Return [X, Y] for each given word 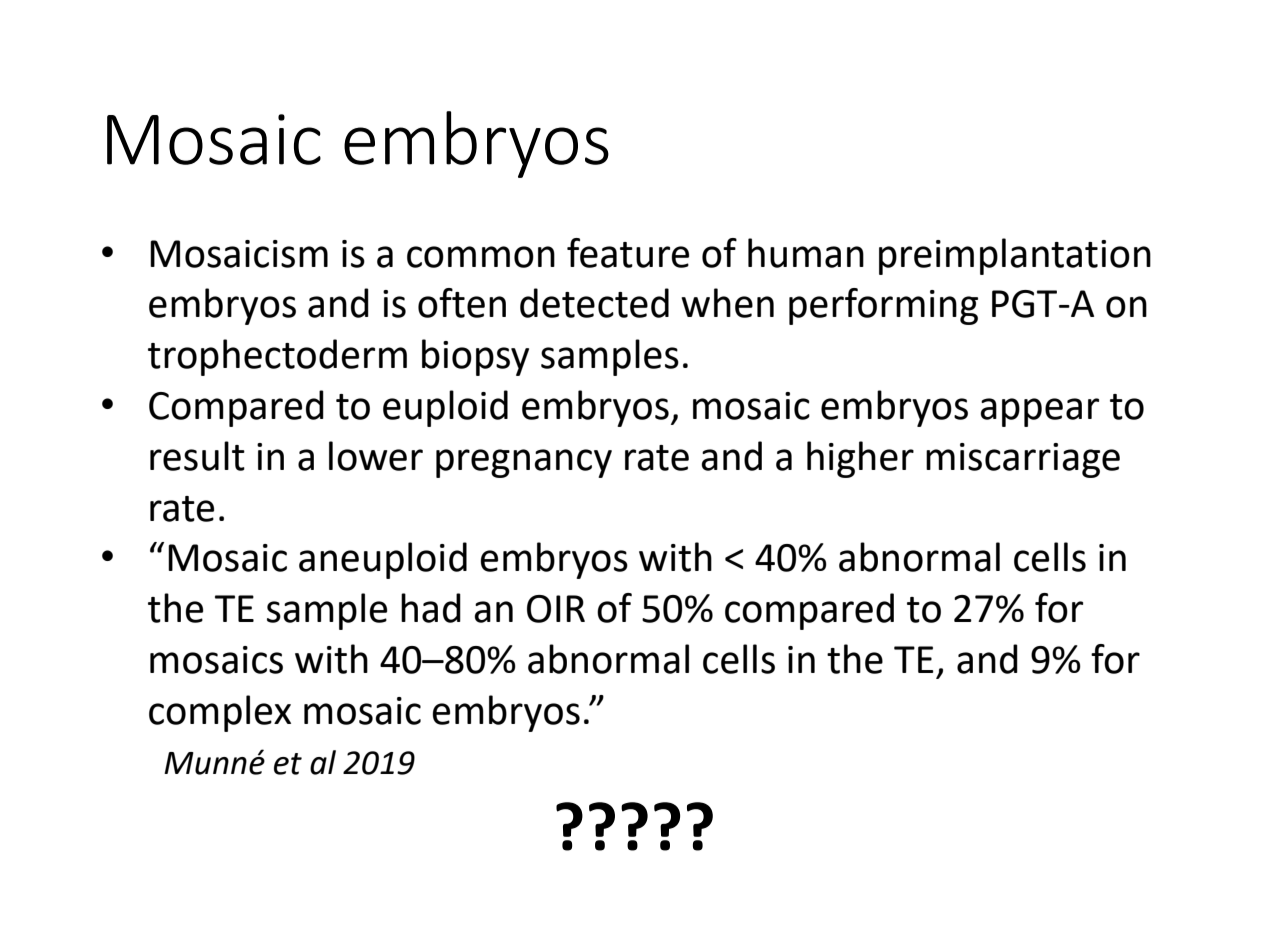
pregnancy [524, 463]
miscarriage [1023, 460]
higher [860, 459]
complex [220, 713]
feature [628, 253]
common [481, 257]
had [431, 608]
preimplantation [1015, 256]
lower [376, 456]
